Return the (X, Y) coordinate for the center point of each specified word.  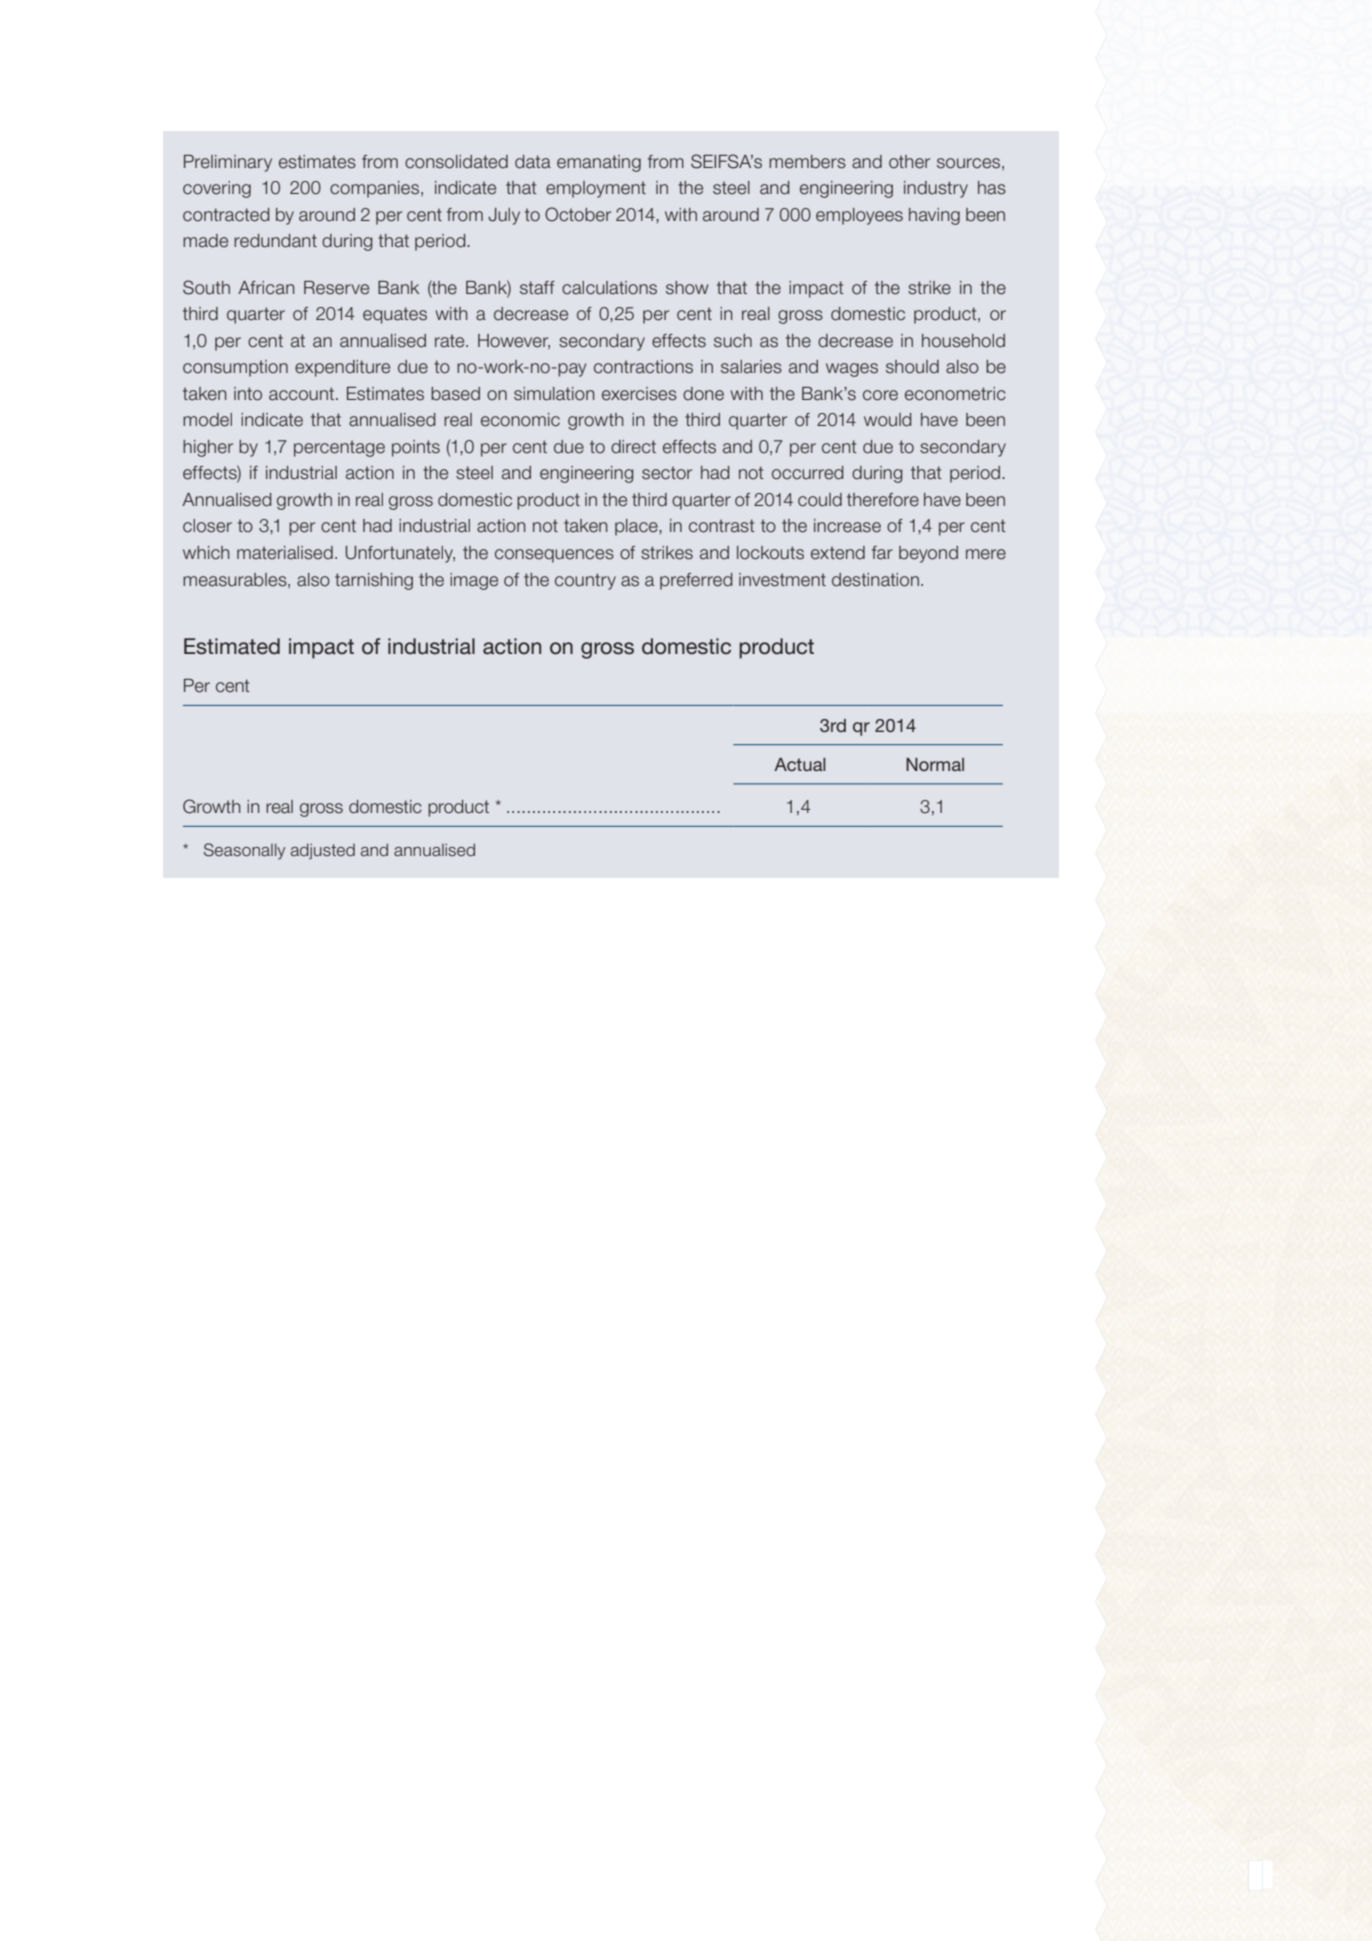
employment (596, 189)
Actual (800, 764)
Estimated (232, 646)
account (303, 394)
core (880, 395)
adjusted (323, 851)
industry (936, 189)
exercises (639, 394)
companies (376, 189)
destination (875, 580)
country (585, 581)
